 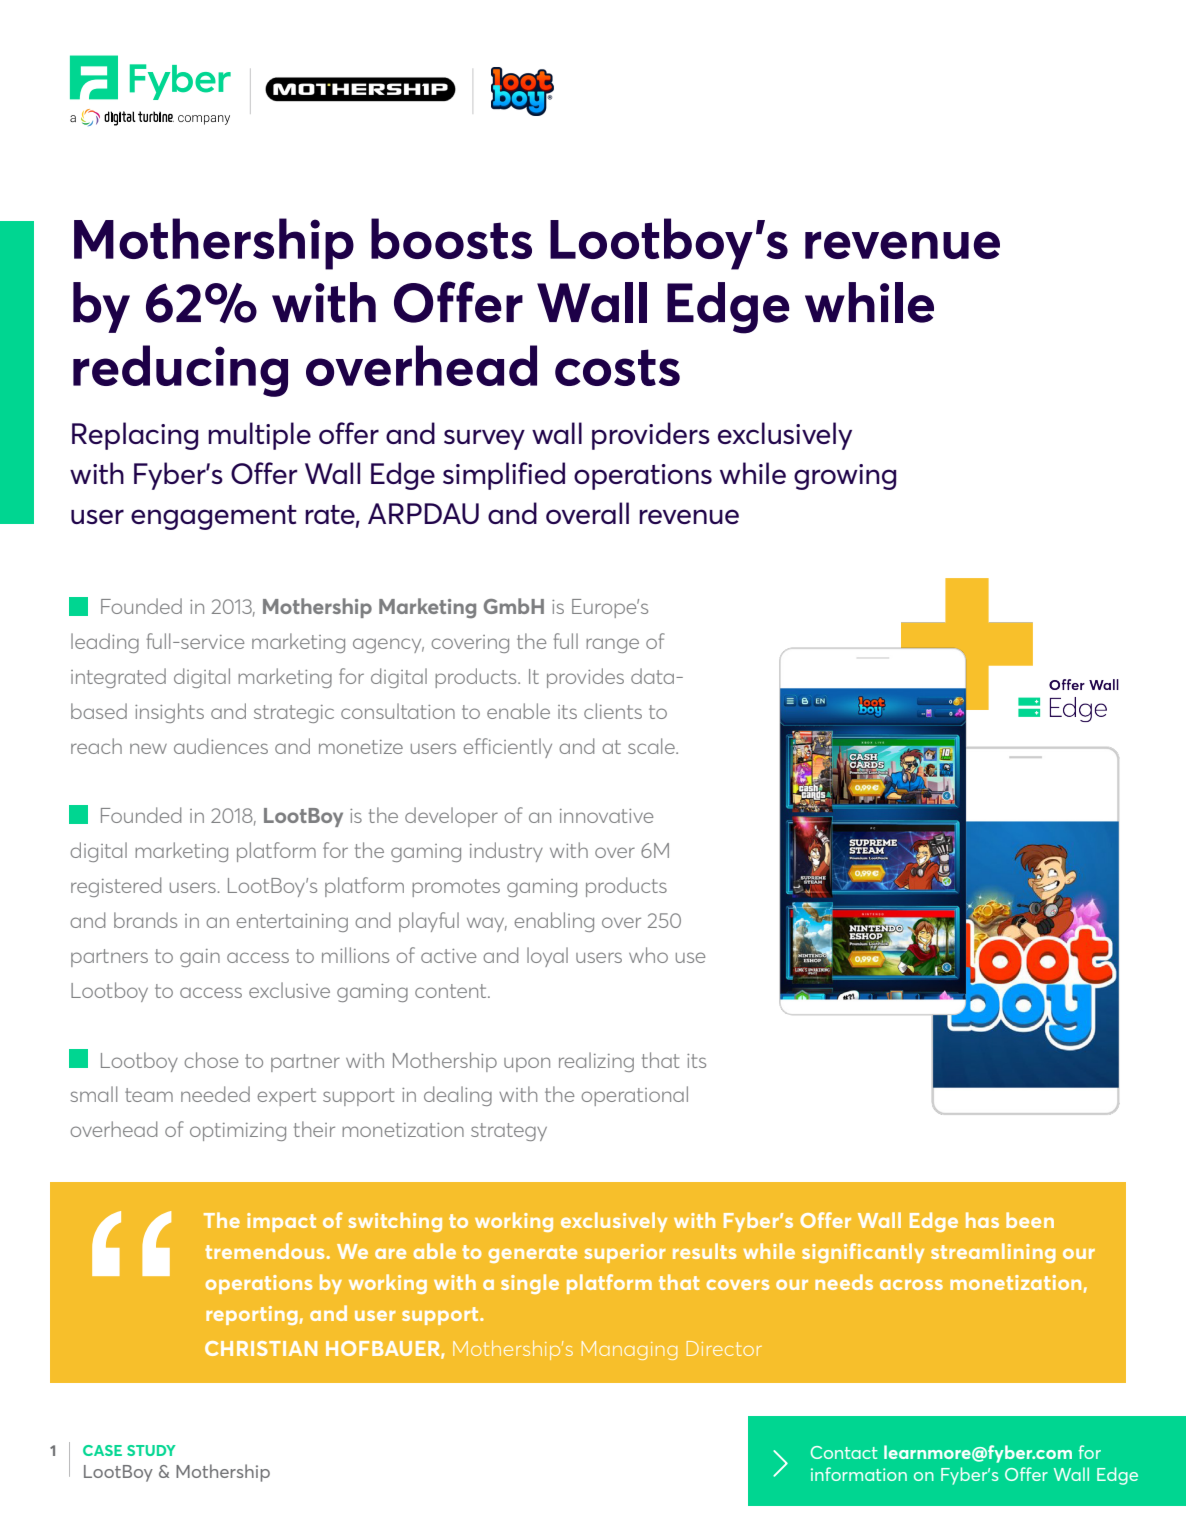 What do you see at coordinates (651, 436) in the screenshot?
I see `providers` at bounding box center [651, 436].
